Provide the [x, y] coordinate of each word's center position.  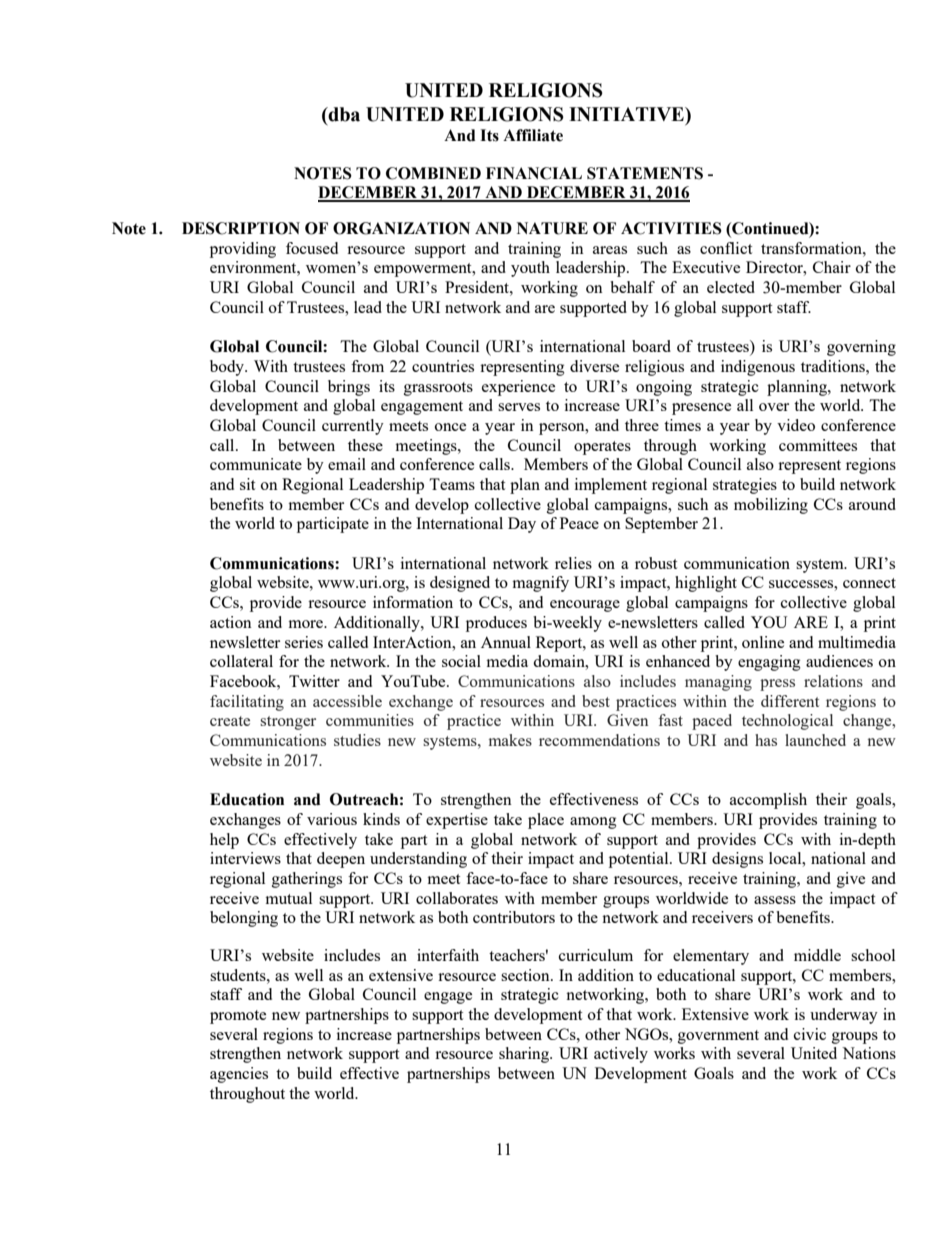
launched [815, 740]
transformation [812, 248]
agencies [239, 1075]
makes [510, 740]
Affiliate [533, 135]
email [347, 464]
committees [818, 445]
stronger [288, 723]
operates [602, 448]
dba [343, 114]
